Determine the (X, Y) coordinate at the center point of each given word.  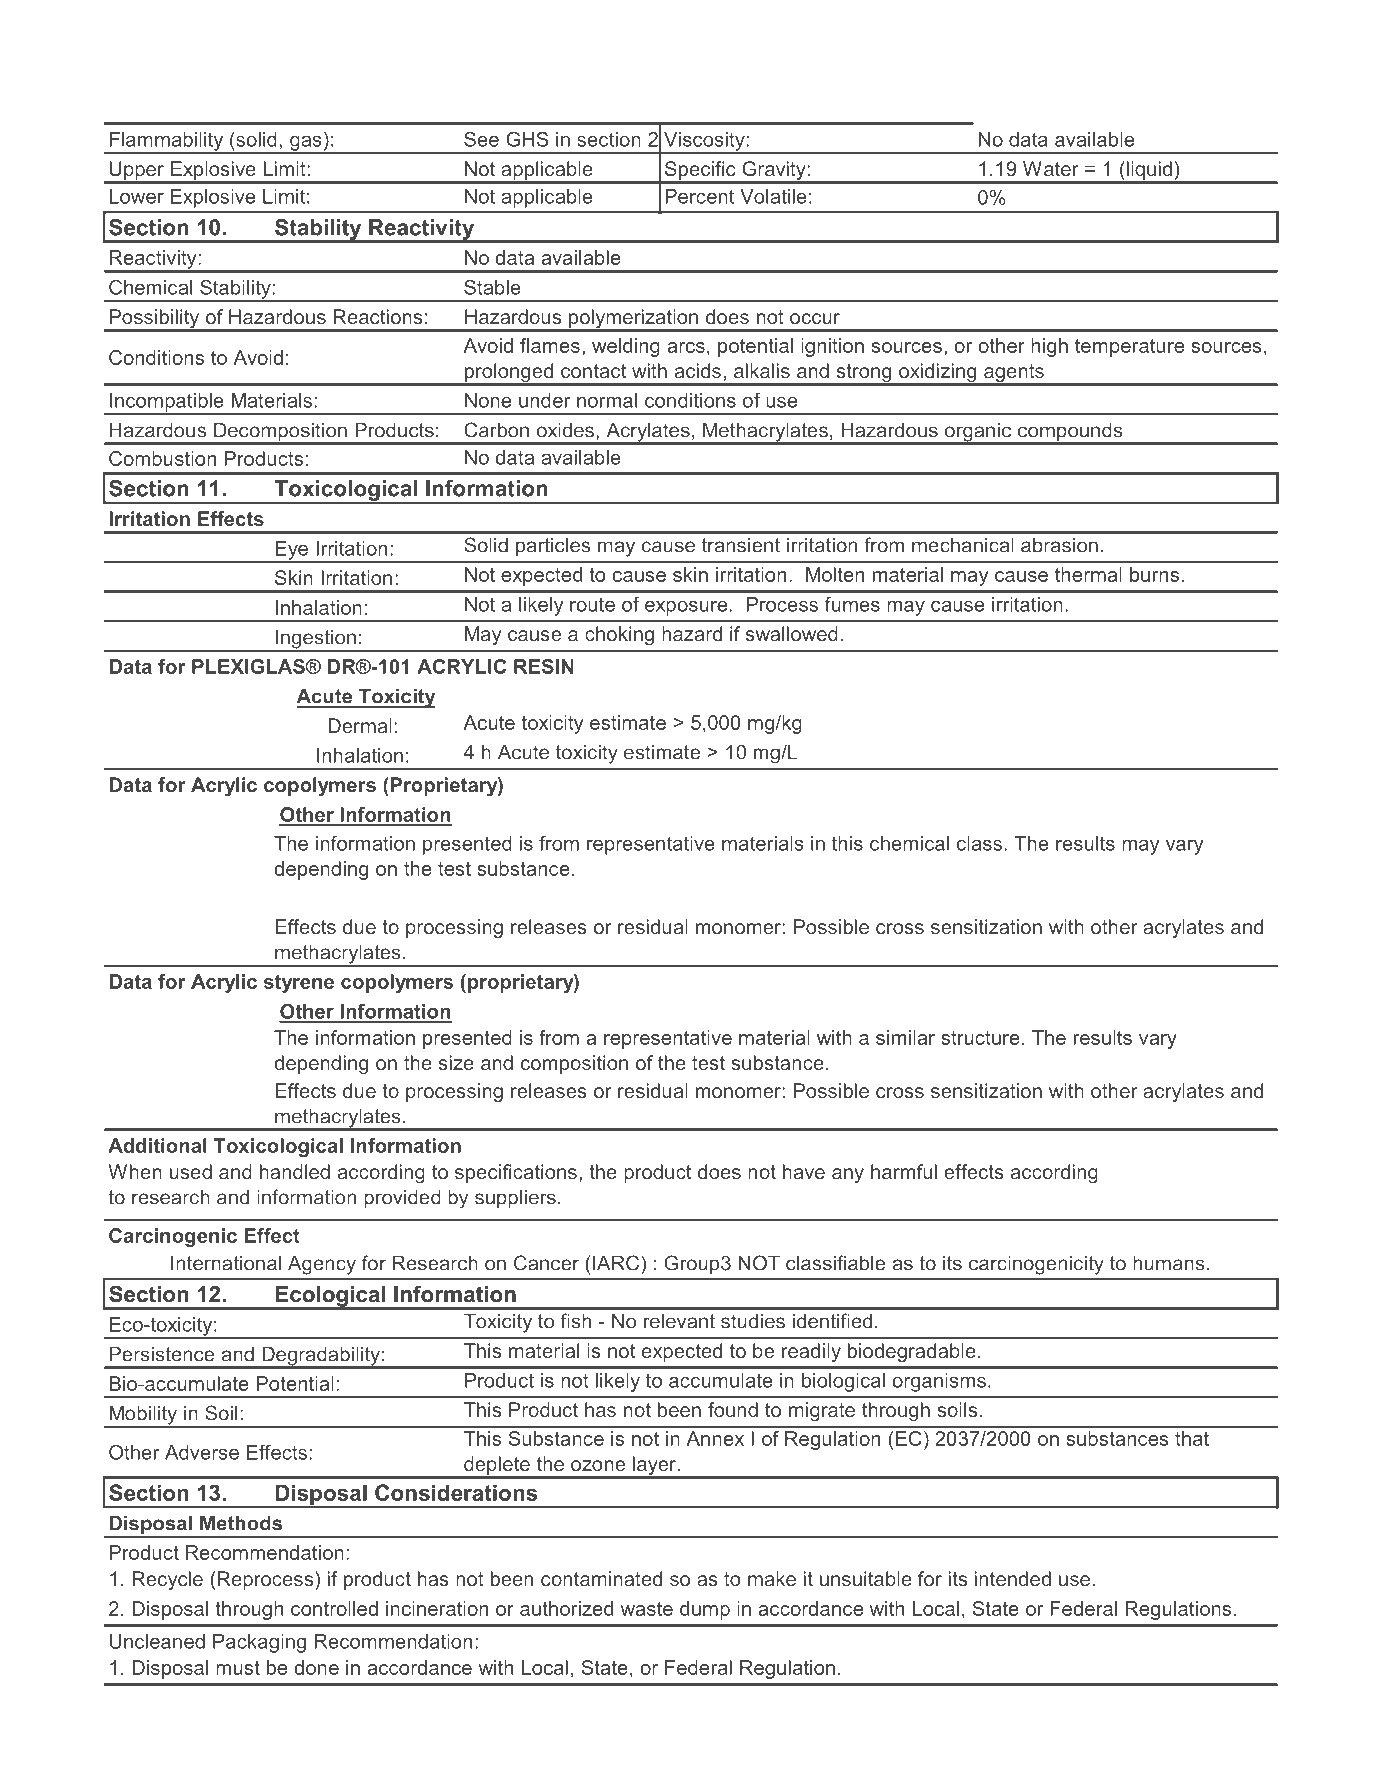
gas (306, 144)
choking (619, 635)
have (804, 1171)
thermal (1088, 574)
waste (647, 1609)
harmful (904, 1171)
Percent (699, 196)
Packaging (259, 1643)
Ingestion (316, 640)
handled (295, 1171)
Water (1051, 168)
